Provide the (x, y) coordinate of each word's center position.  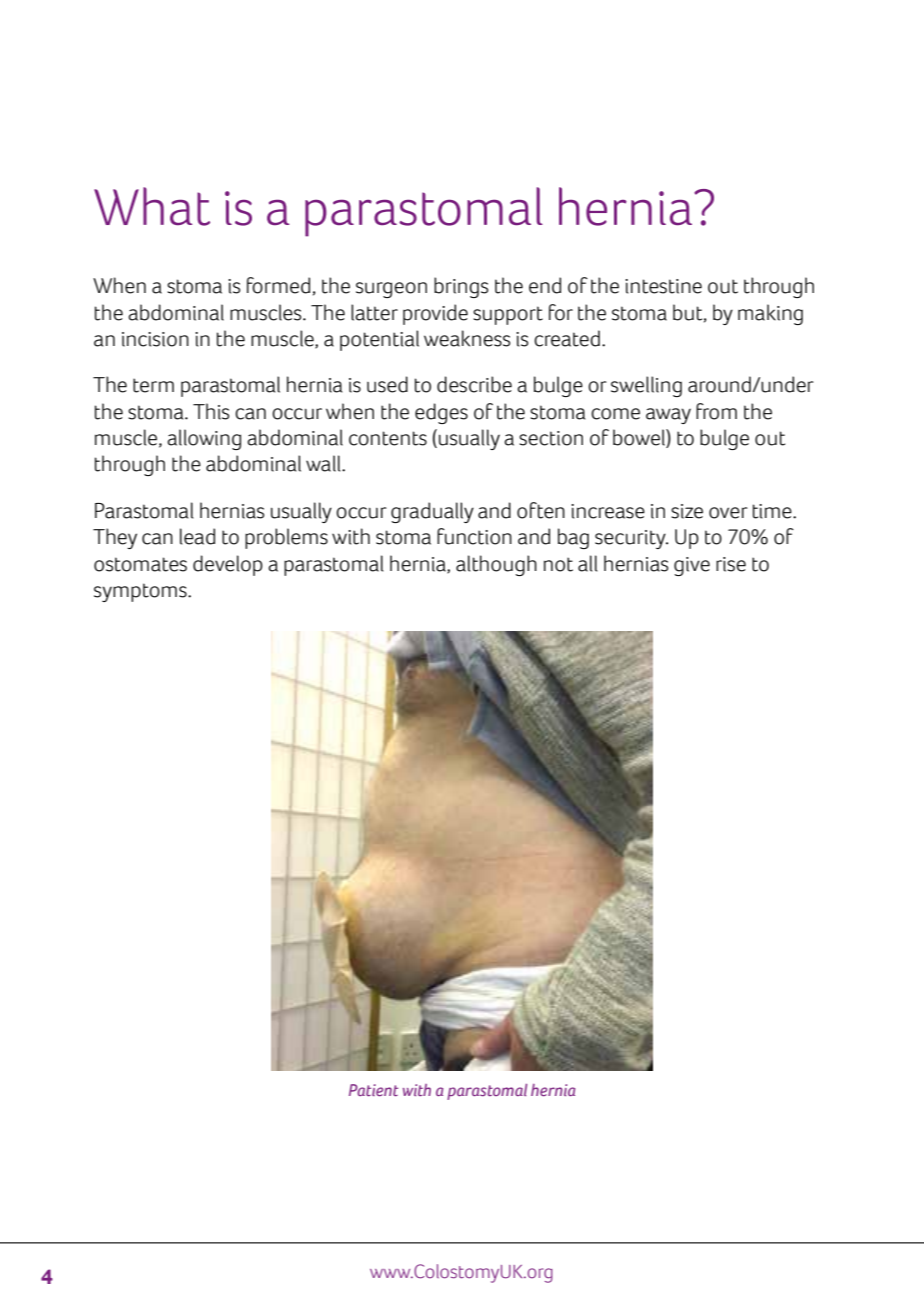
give (692, 566)
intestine (663, 286)
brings (461, 287)
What (152, 206)
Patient (373, 1090)
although (496, 565)
